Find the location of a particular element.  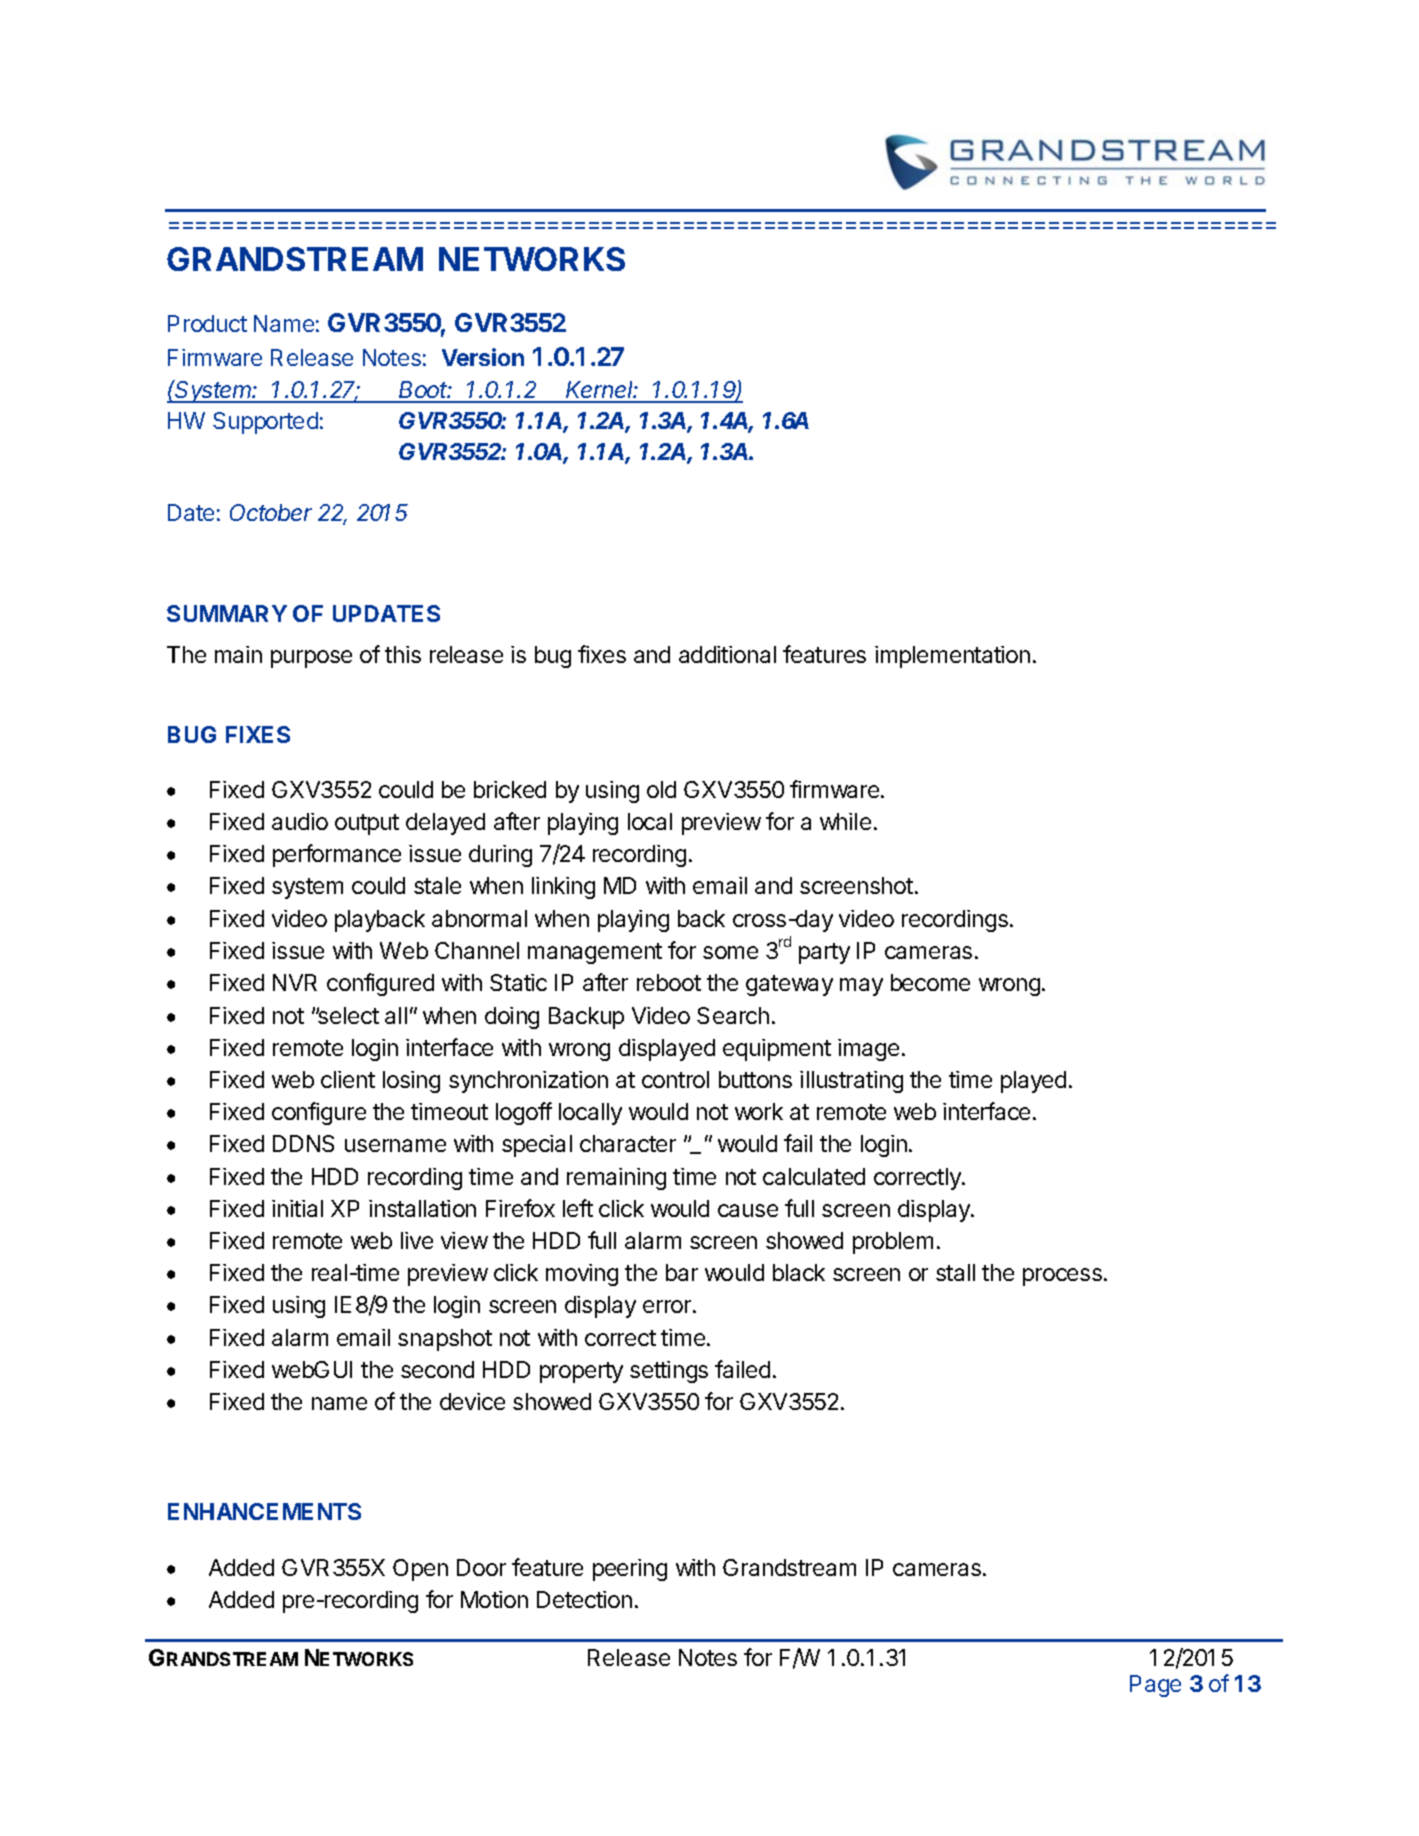

Open is located at coordinates (420, 1570).
